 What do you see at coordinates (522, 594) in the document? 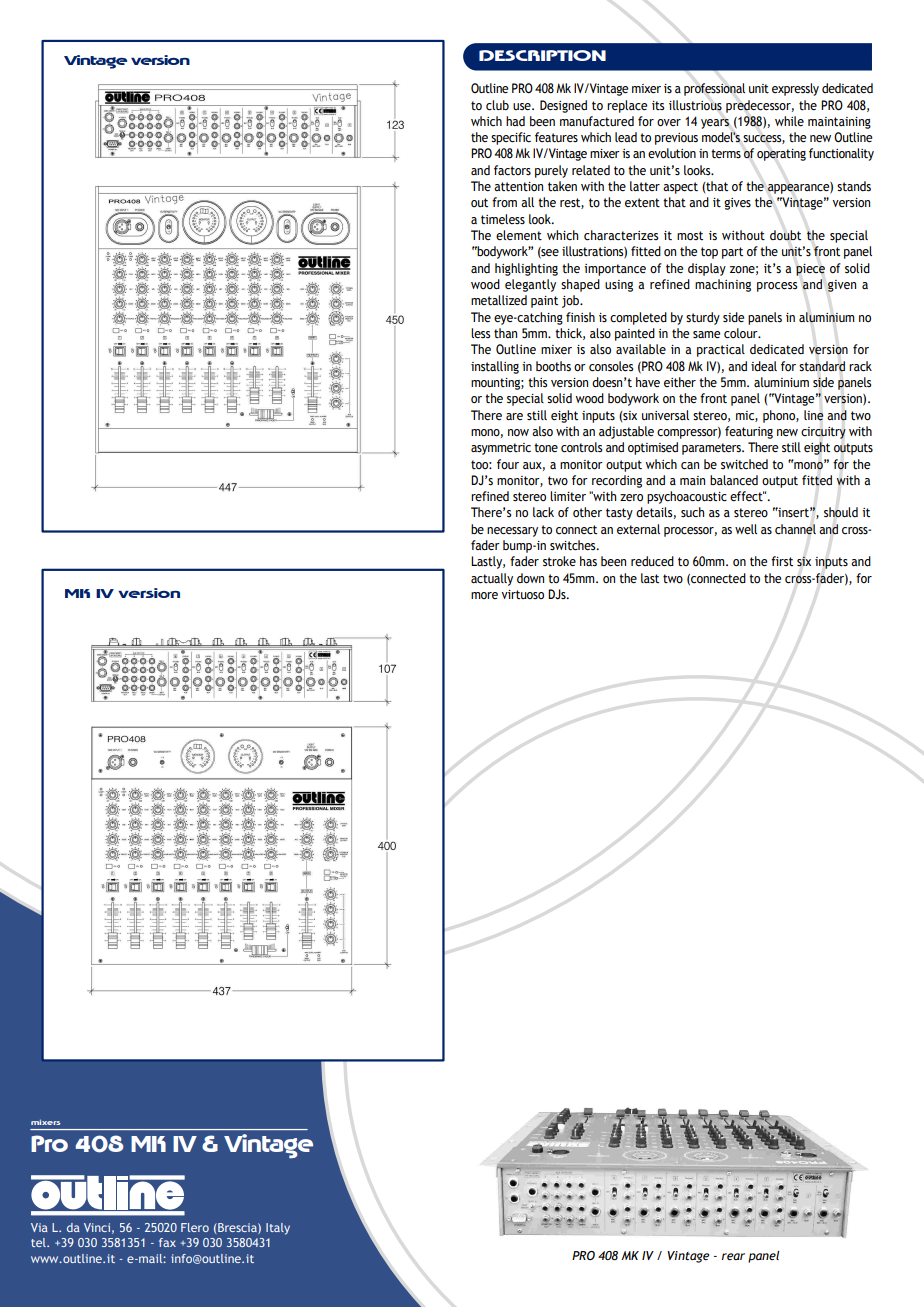
I see `virtuoso` at bounding box center [522, 594].
